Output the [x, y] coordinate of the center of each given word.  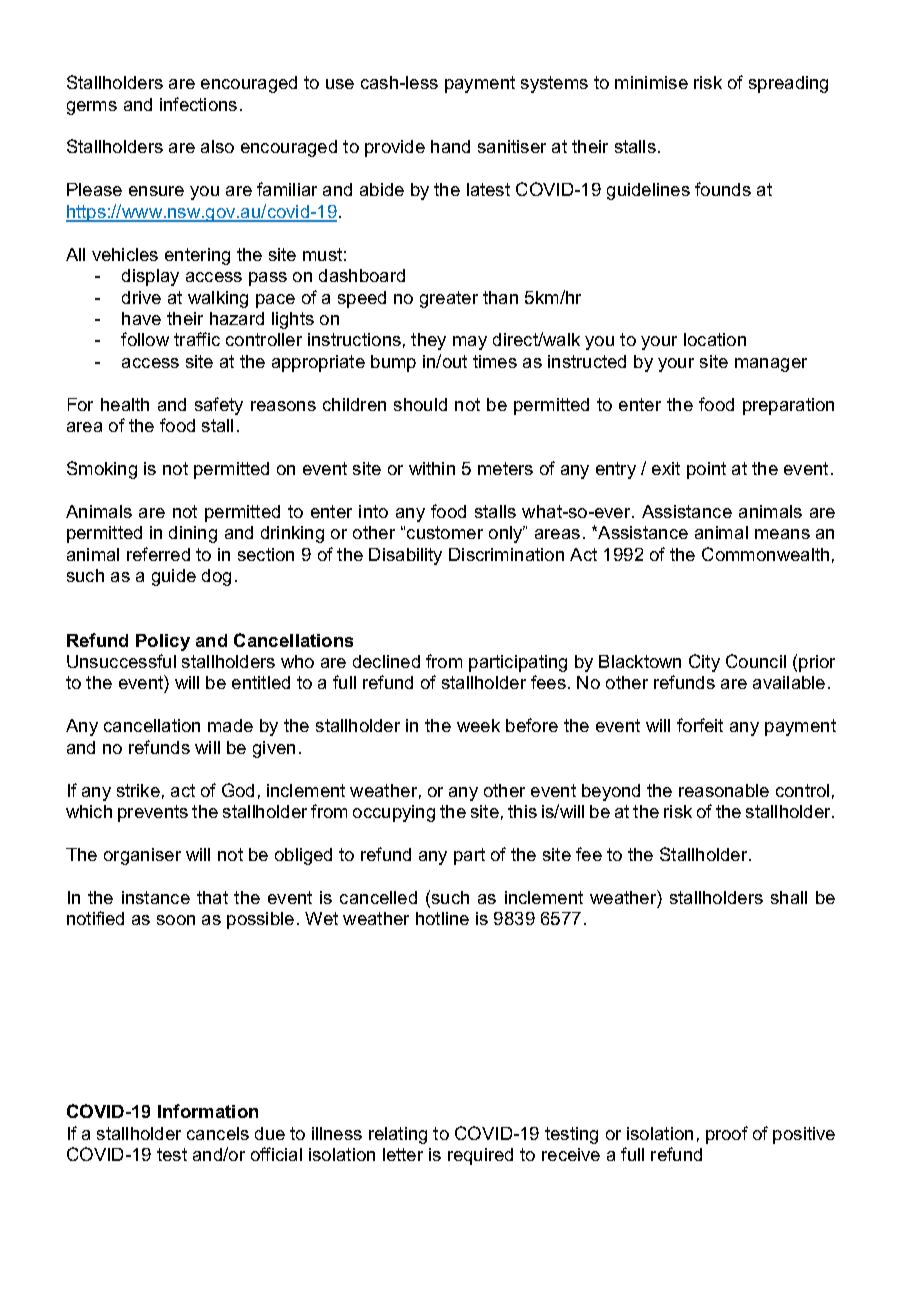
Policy [163, 642]
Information [208, 1111]
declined [386, 661]
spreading [788, 84]
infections [198, 104]
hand [450, 146]
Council [756, 661]
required [480, 1156]
